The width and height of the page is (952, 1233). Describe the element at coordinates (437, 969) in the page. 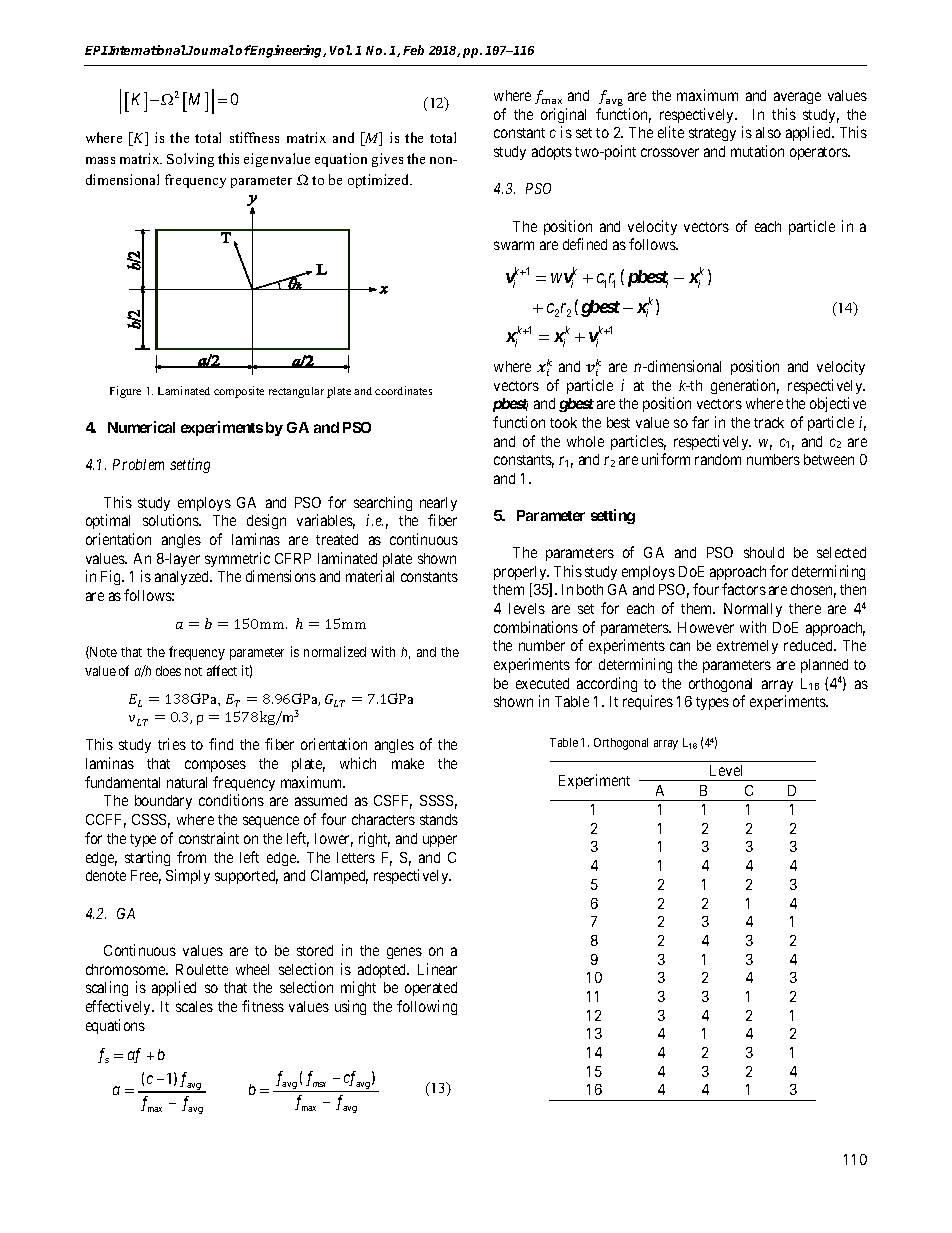

I see `Linear` at that location.
